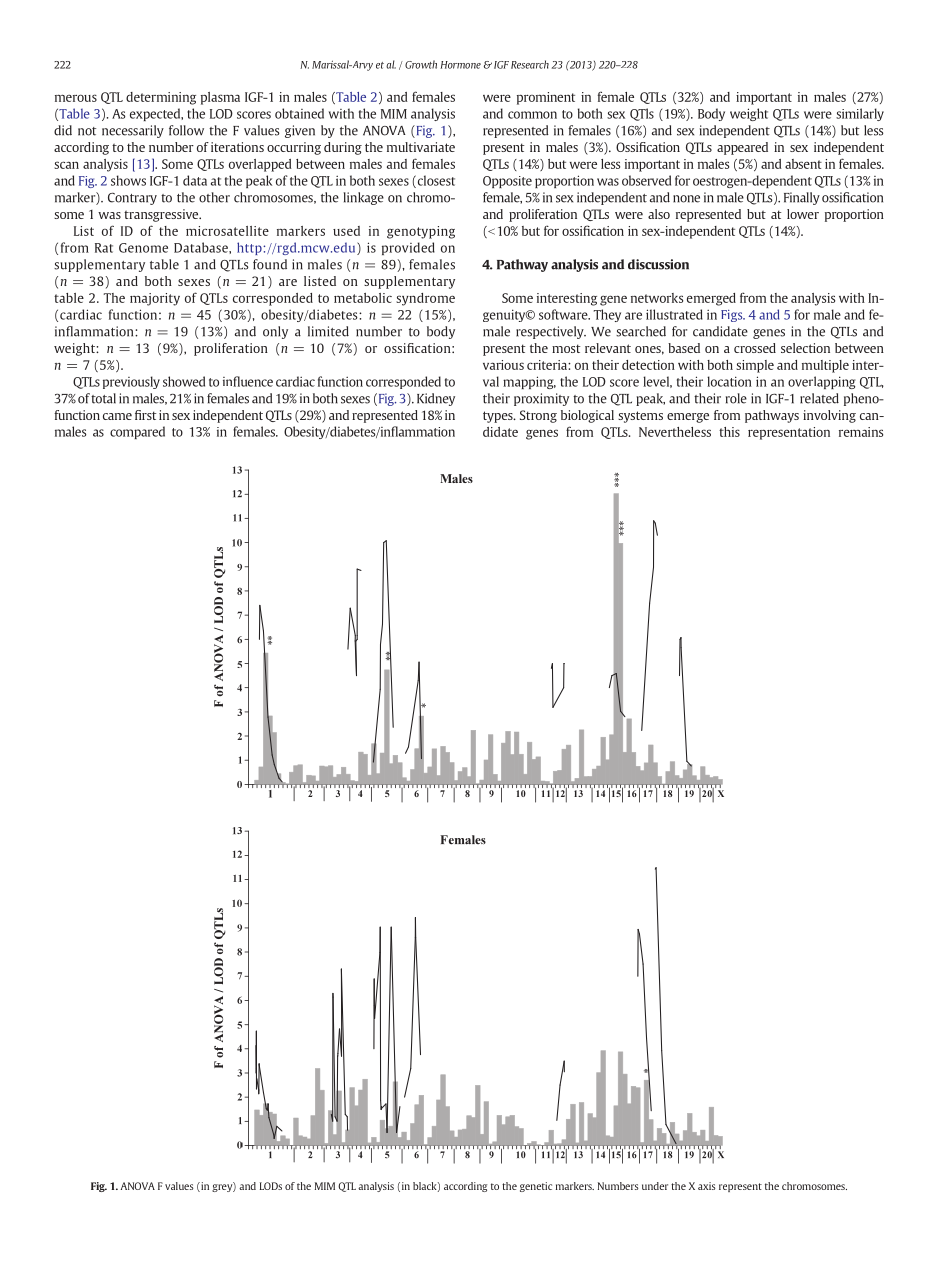  What do you see at coordinates (640, 417) in the document?
I see `systems` at bounding box center [640, 417].
